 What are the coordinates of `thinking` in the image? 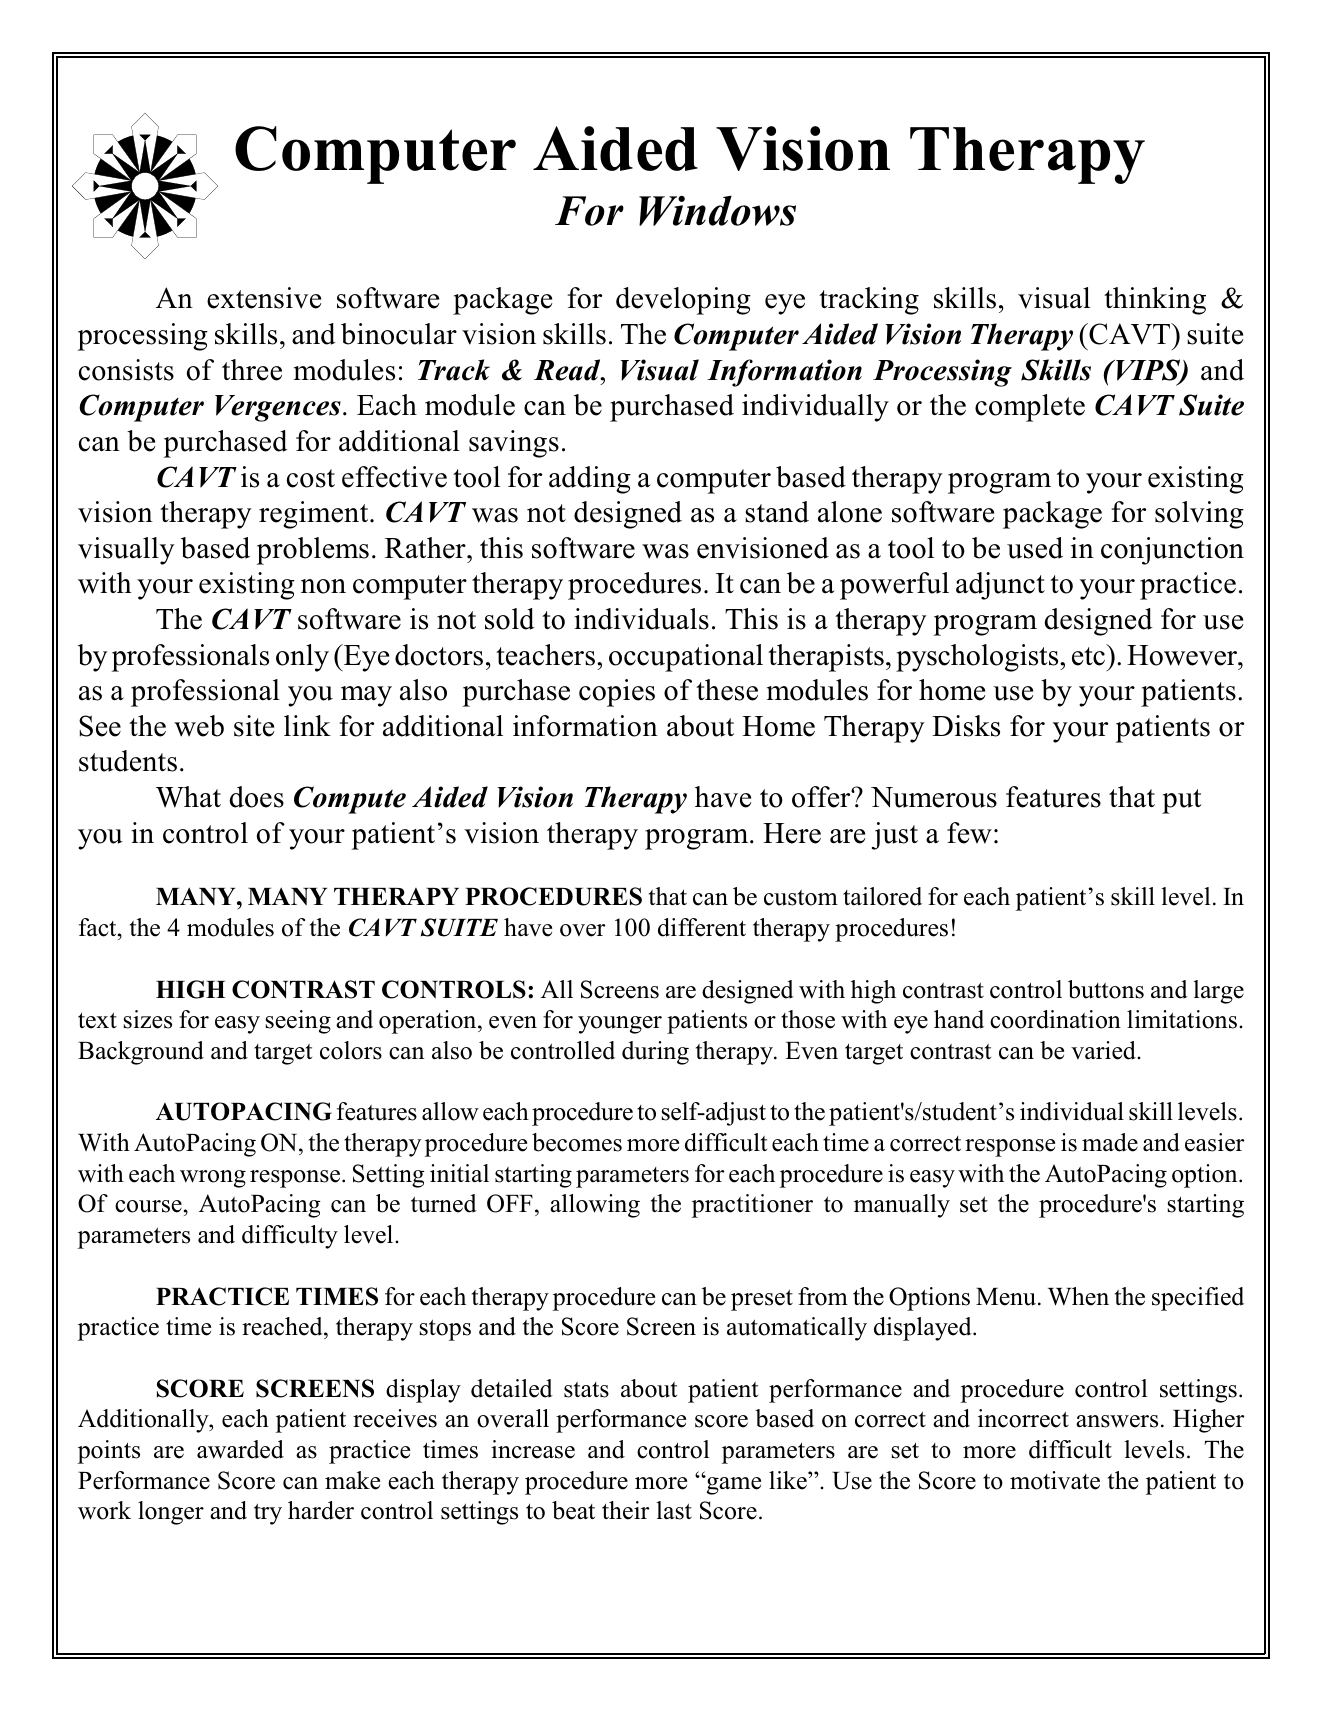 It's located at (1155, 301).
